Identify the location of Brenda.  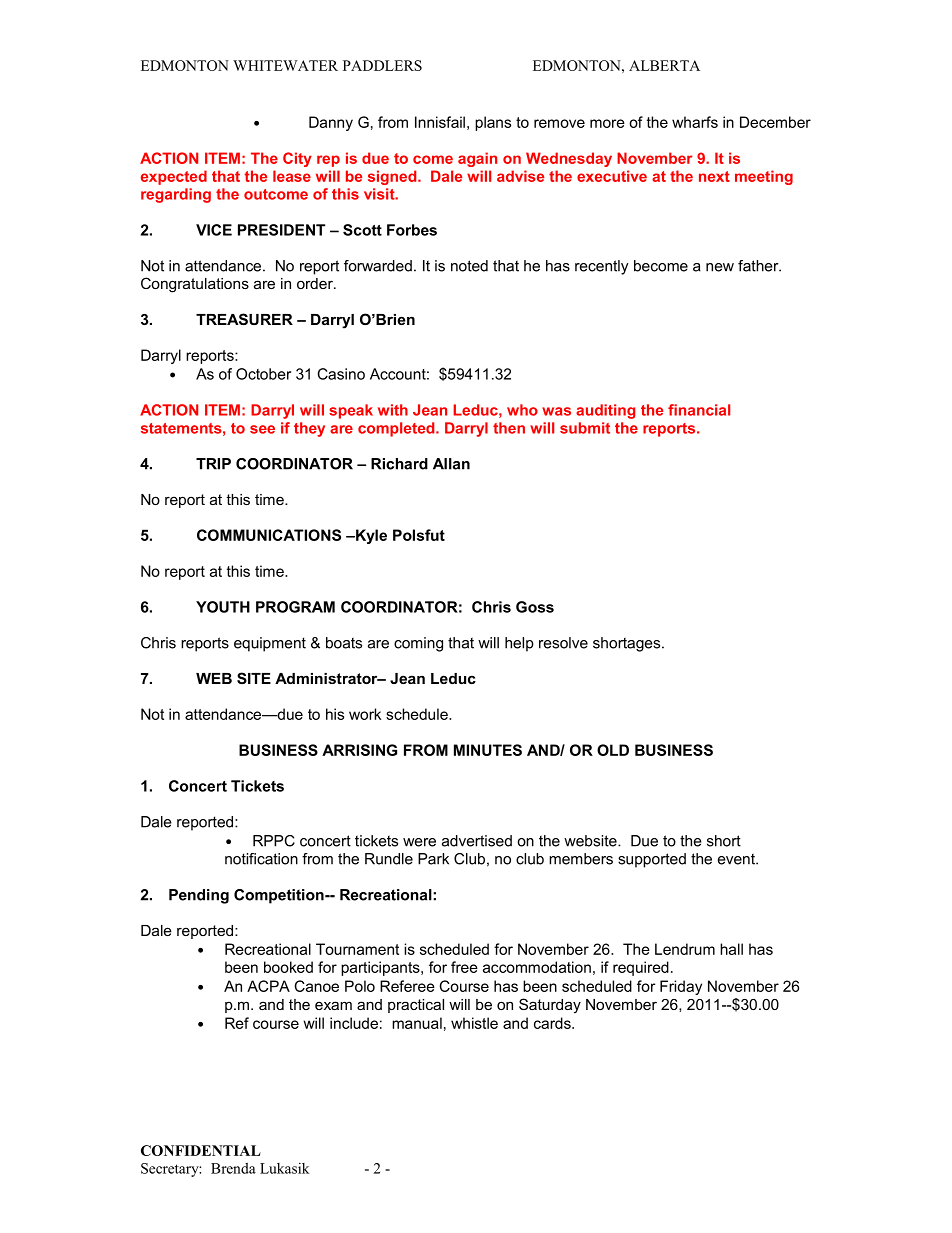
(233, 1168).
